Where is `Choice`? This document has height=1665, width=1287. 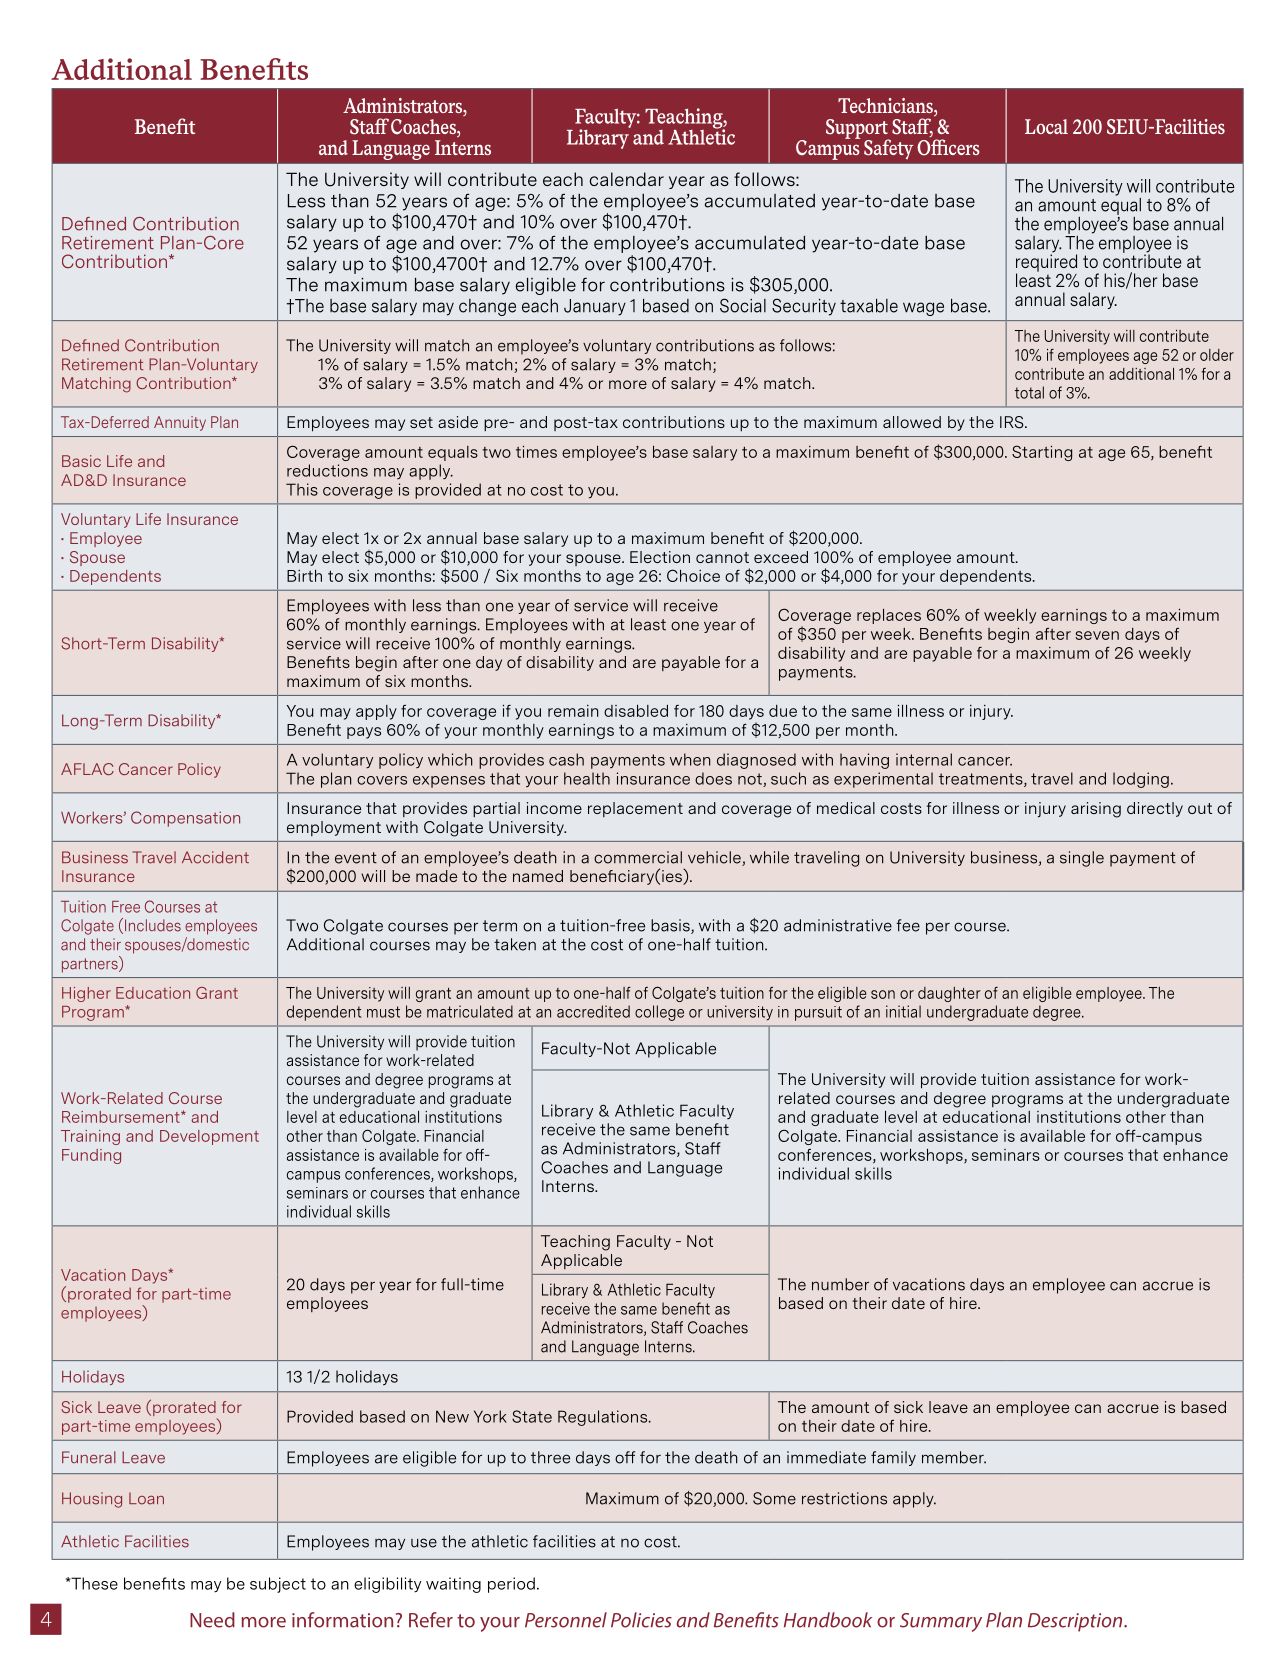
Choice is located at coordinates (693, 575).
